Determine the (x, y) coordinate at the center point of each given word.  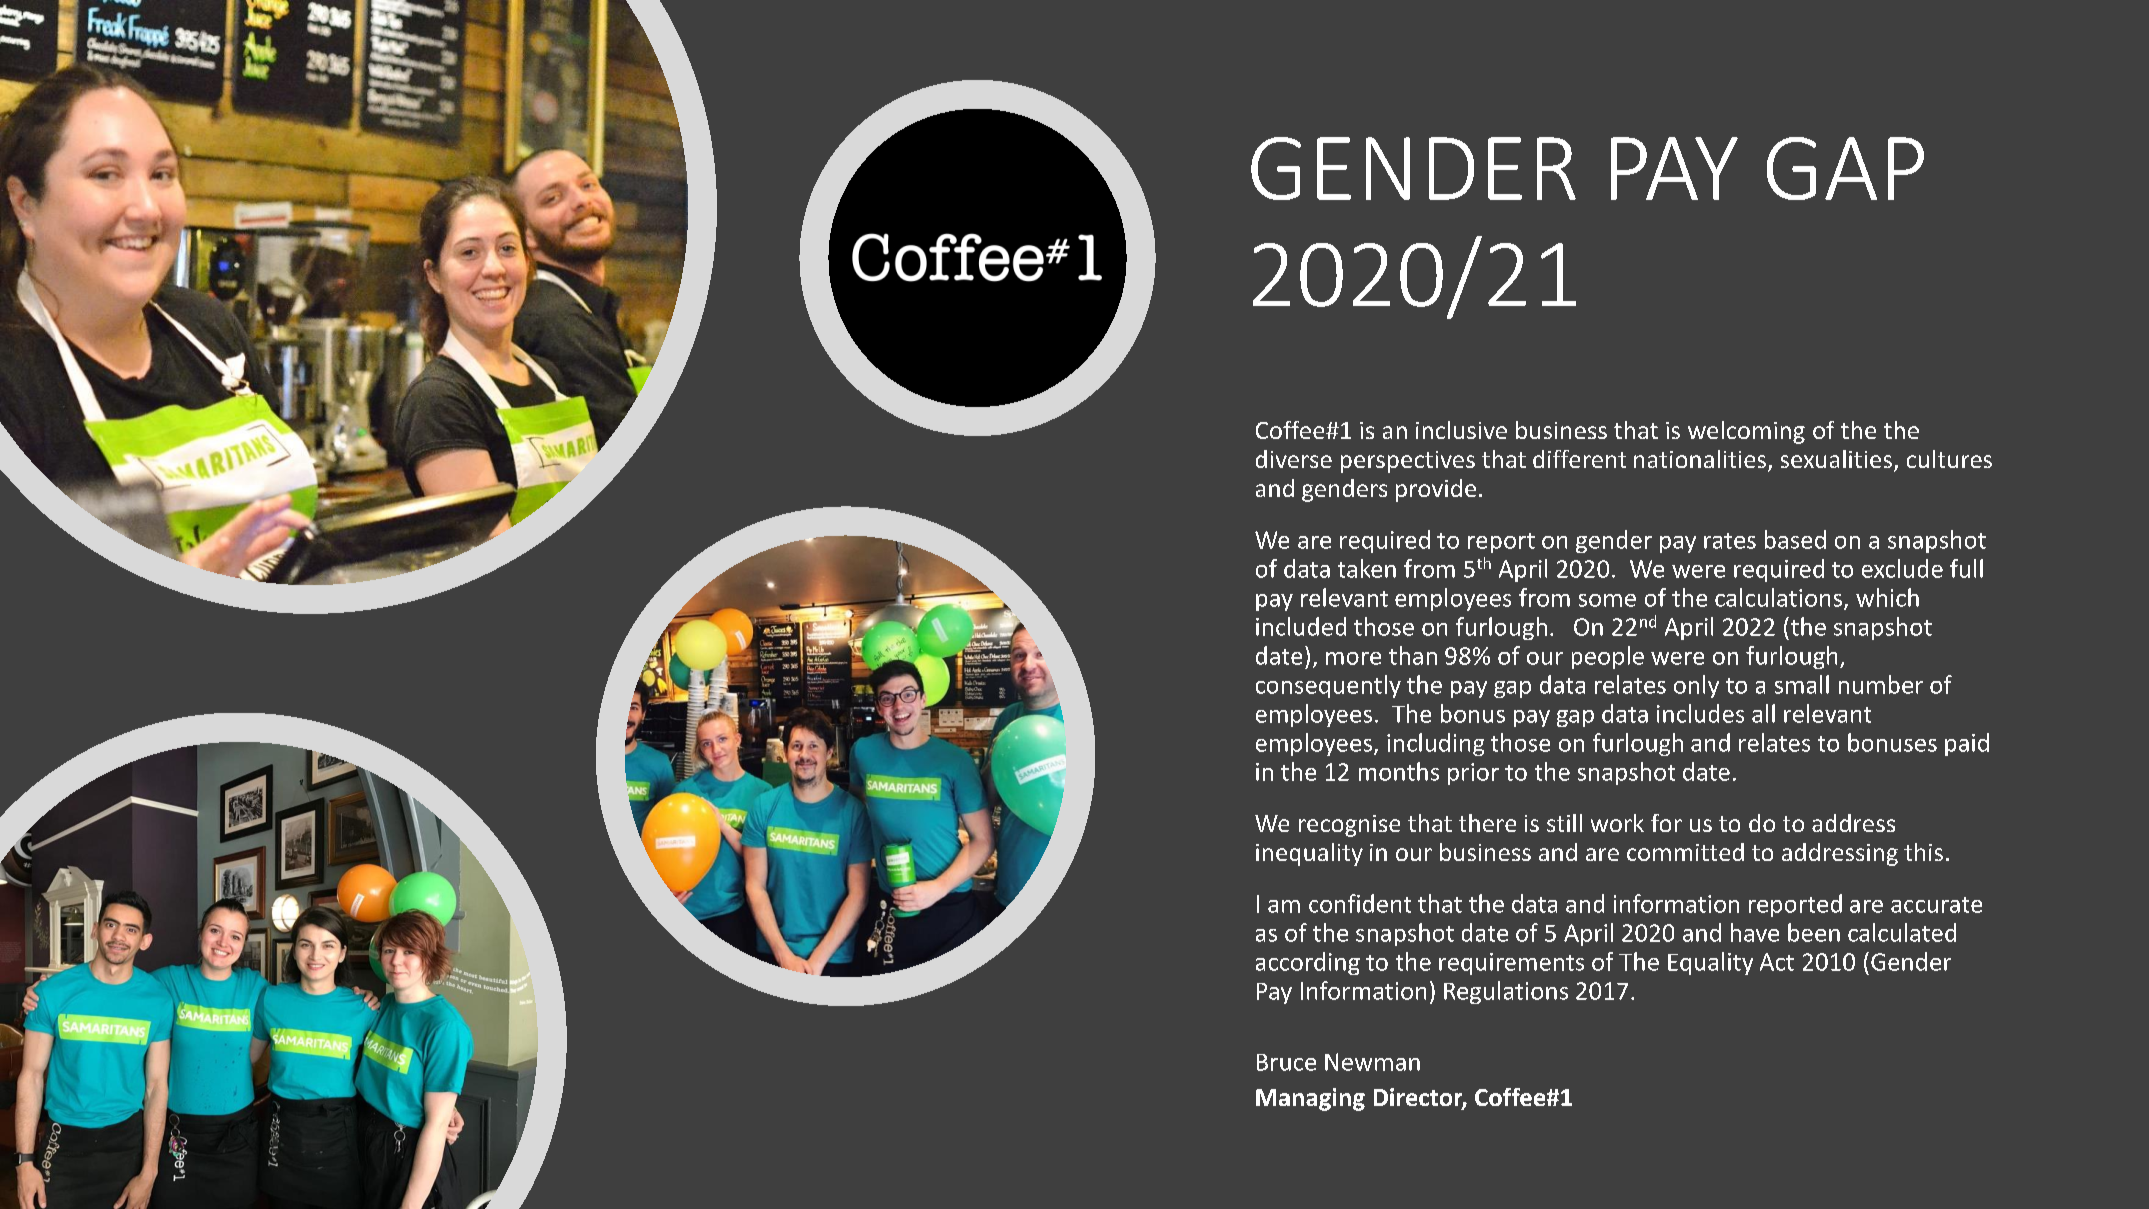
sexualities (1836, 459)
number (1881, 684)
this (1923, 852)
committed (1685, 852)
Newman (1372, 1062)
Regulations (1506, 992)
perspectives (1408, 462)
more (1353, 658)
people (1608, 657)
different (1579, 459)
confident (1360, 903)
